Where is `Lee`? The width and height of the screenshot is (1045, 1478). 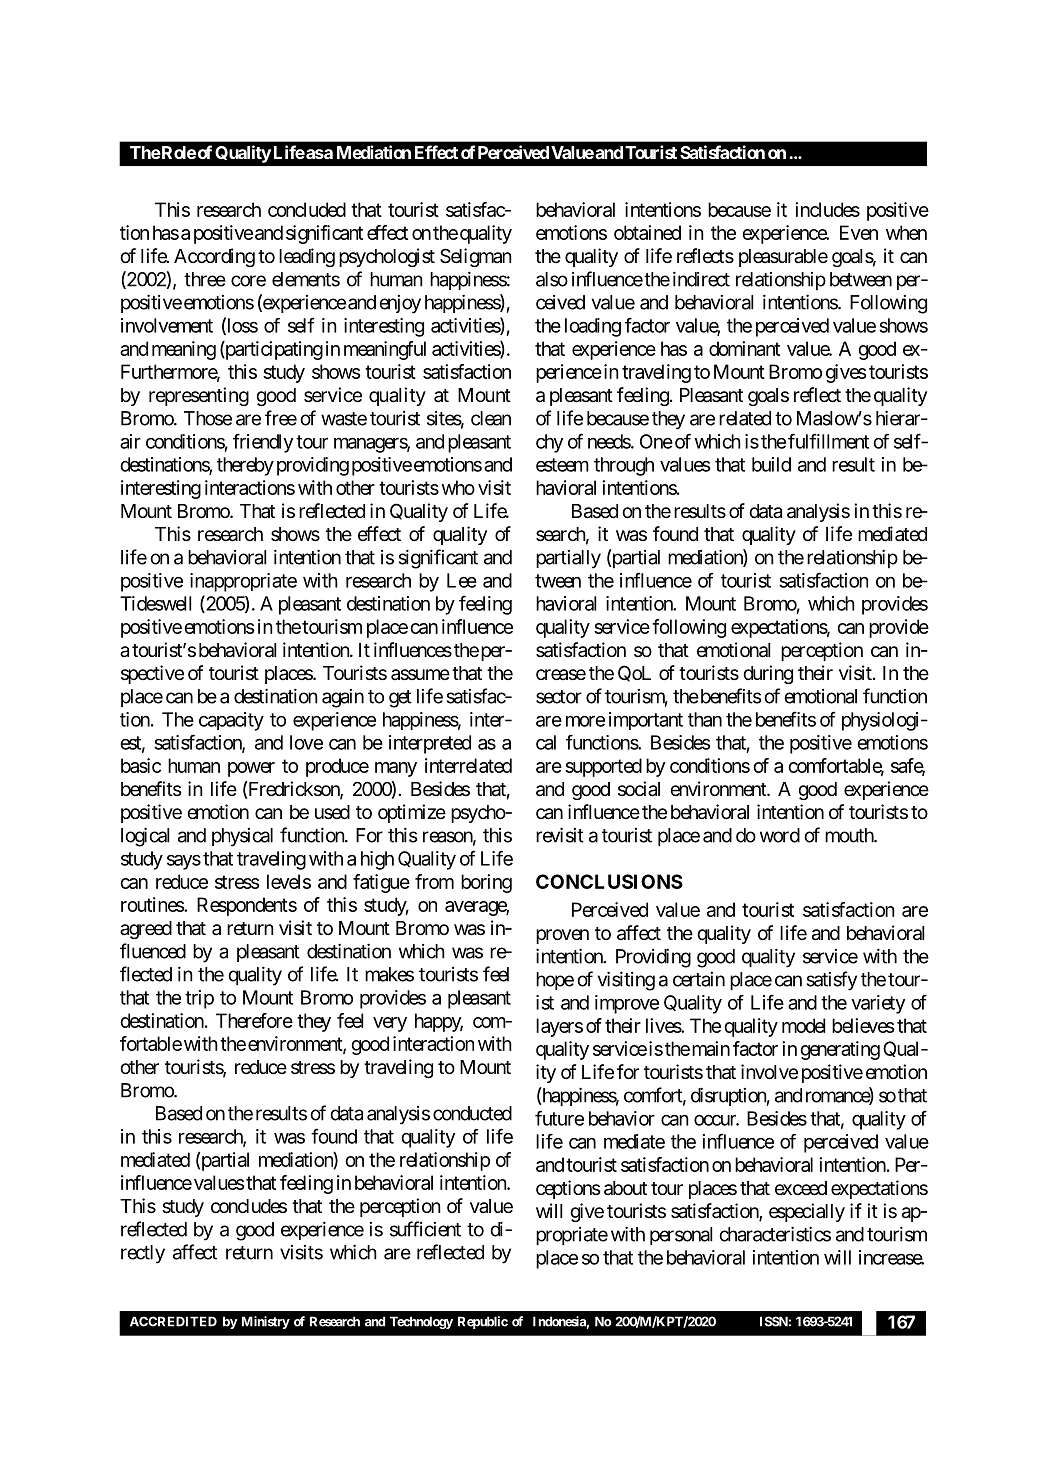
Lee is located at coordinates (462, 580).
